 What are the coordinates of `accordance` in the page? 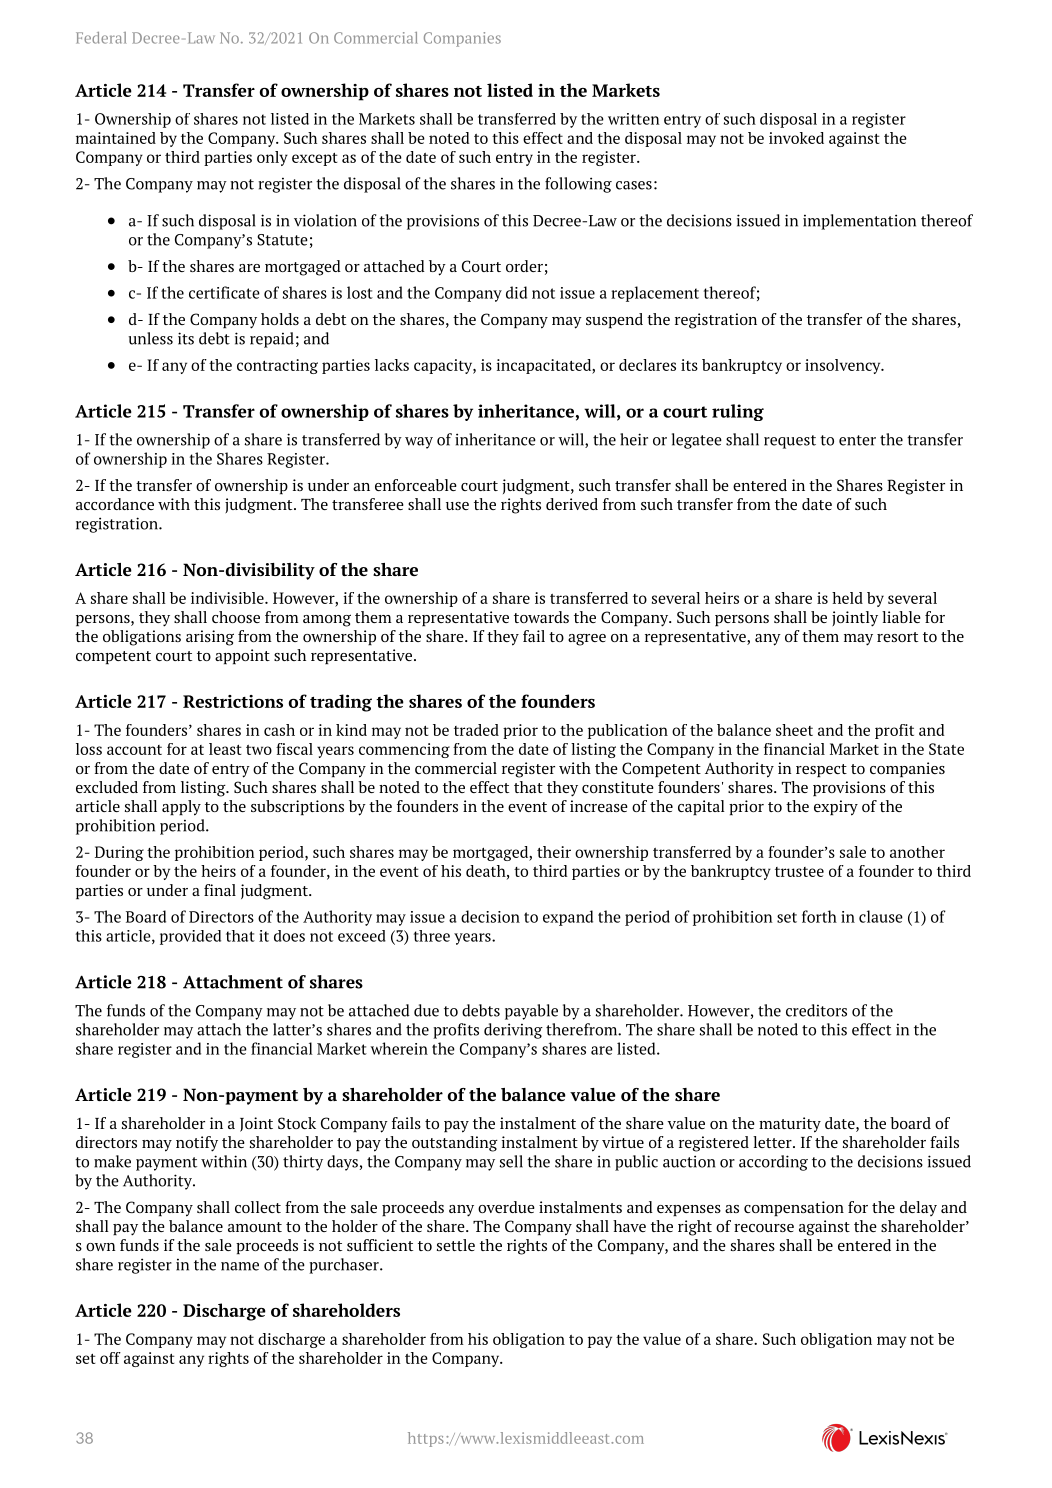 It's located at (115, 504).
